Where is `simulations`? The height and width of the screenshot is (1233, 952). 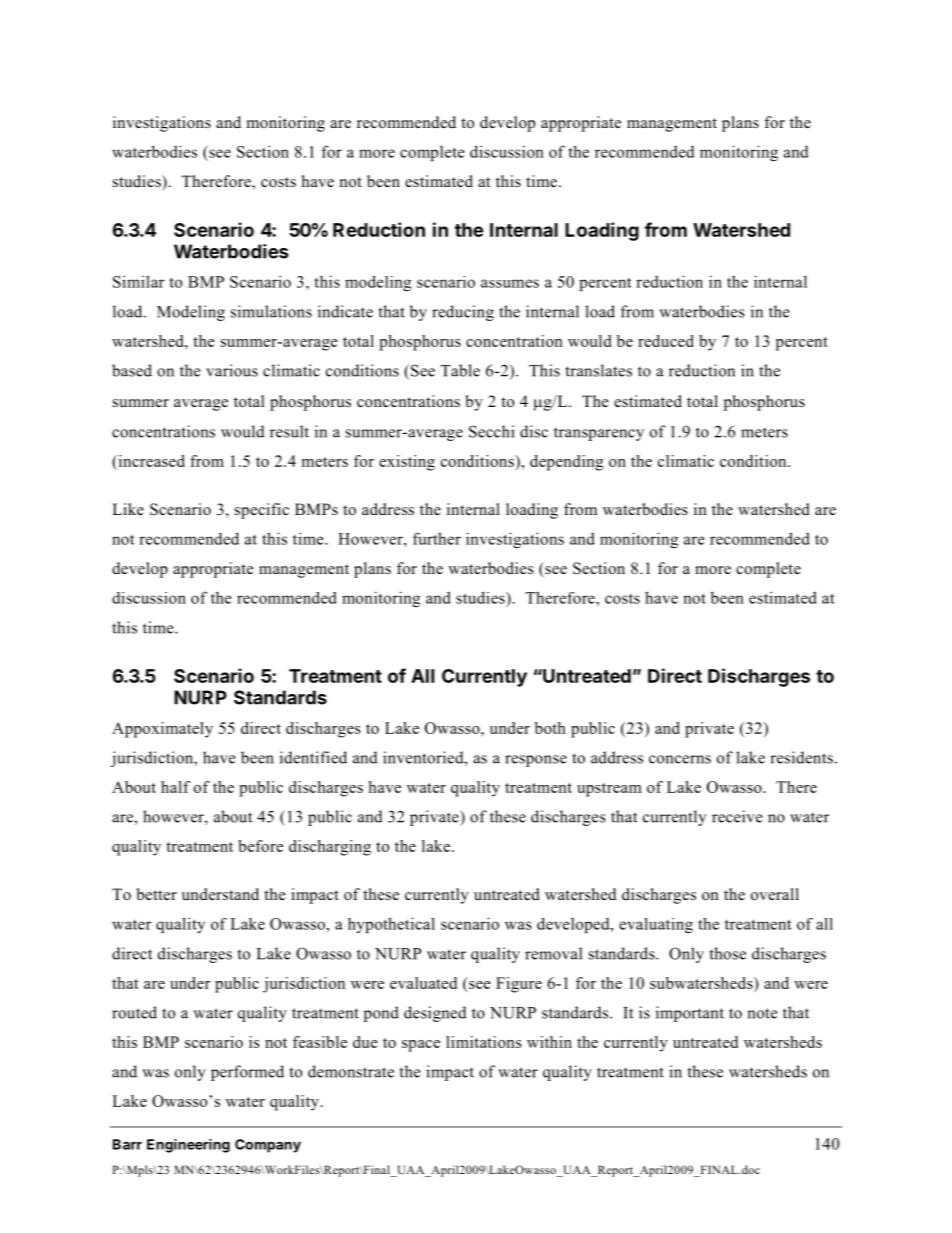 simulations is located at coordinates (271, 311).
